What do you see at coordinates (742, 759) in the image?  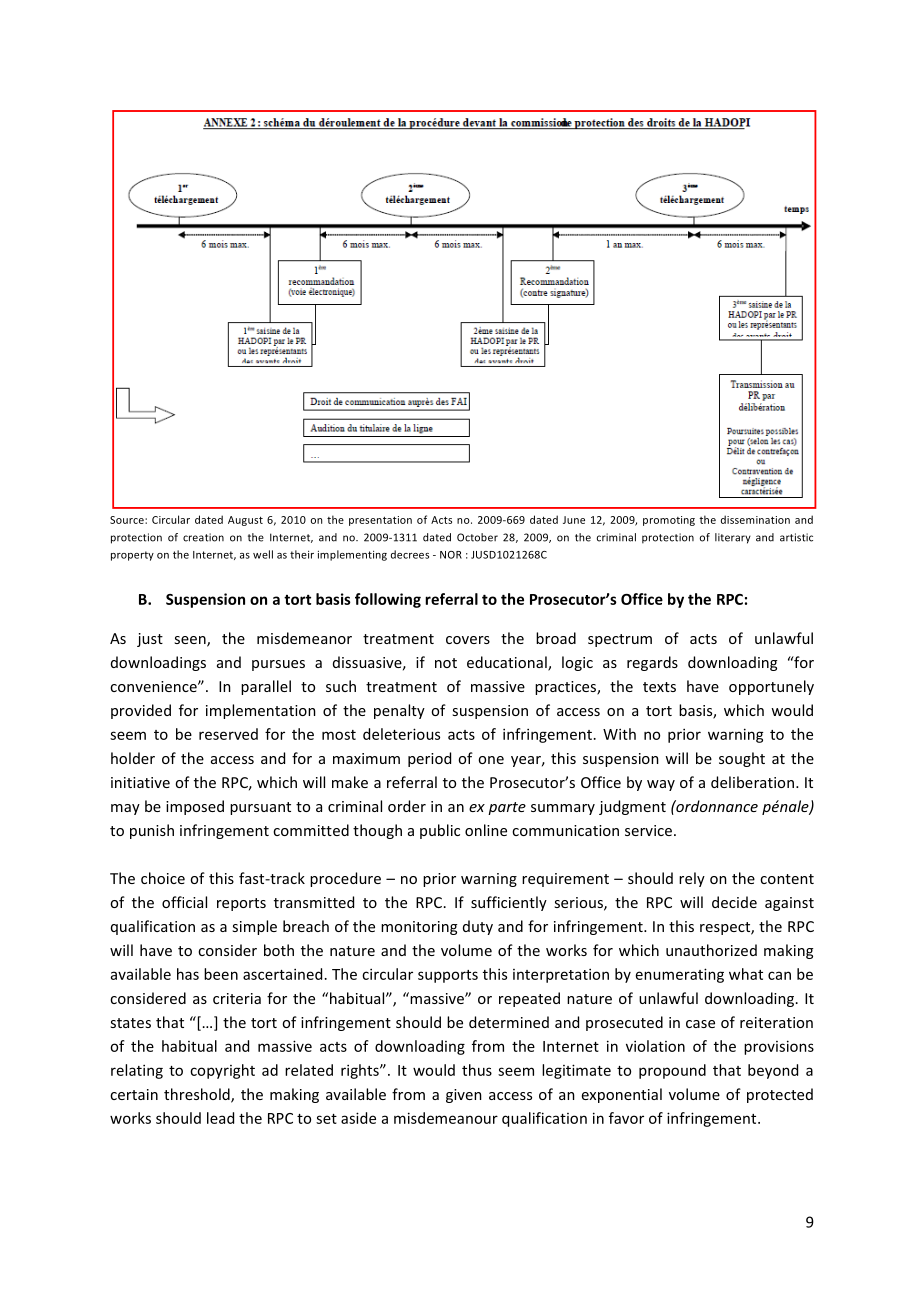 I see `sought` at bounding box center [742, 759].
